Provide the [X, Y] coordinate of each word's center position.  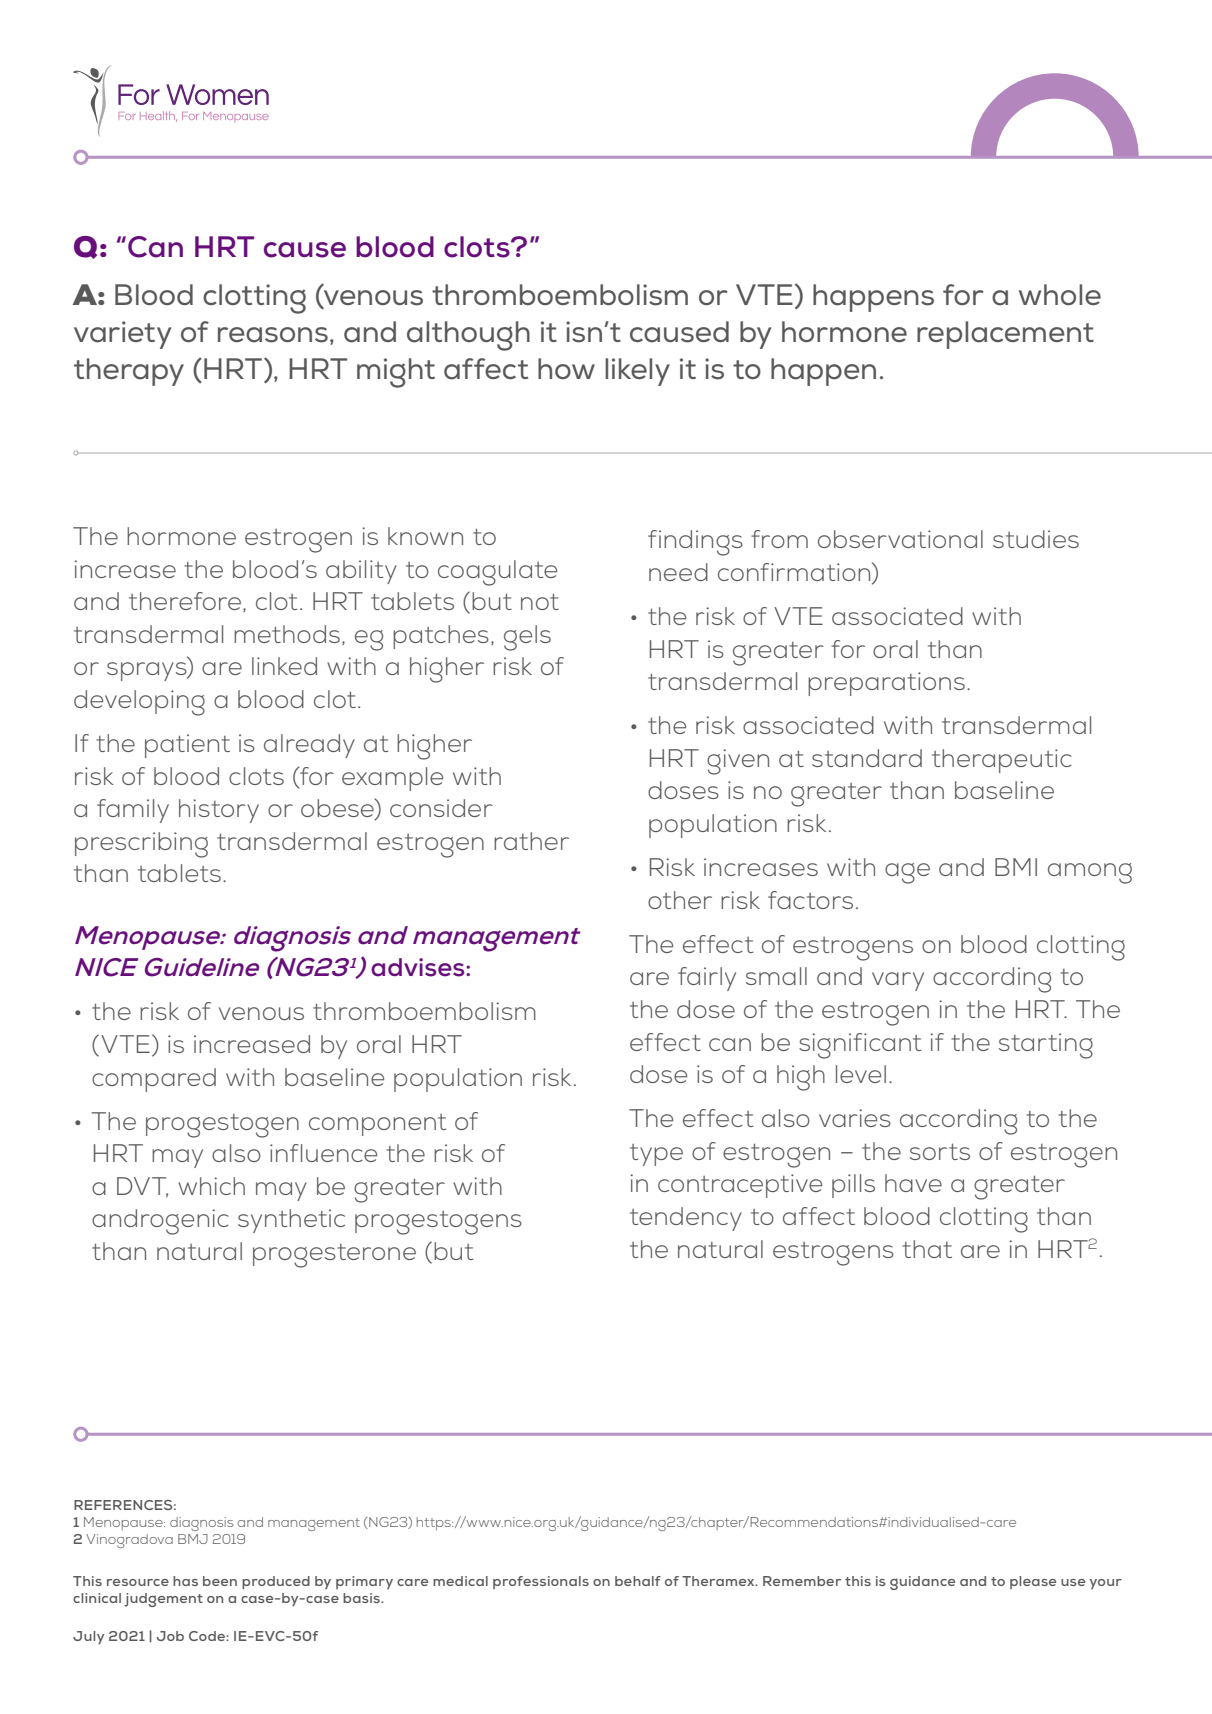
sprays [148, 671]
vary [898, 981]
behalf [638, 1581]
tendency [686, 1219]
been [220, 1581]
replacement [1005, 335]
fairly [707, 979]
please [1033, 1582]
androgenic [160, 1222]
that [927, 1249]
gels [527, 638]
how [566, 368]
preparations [886, 684]
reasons [273, 335]
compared [154, 1080]
